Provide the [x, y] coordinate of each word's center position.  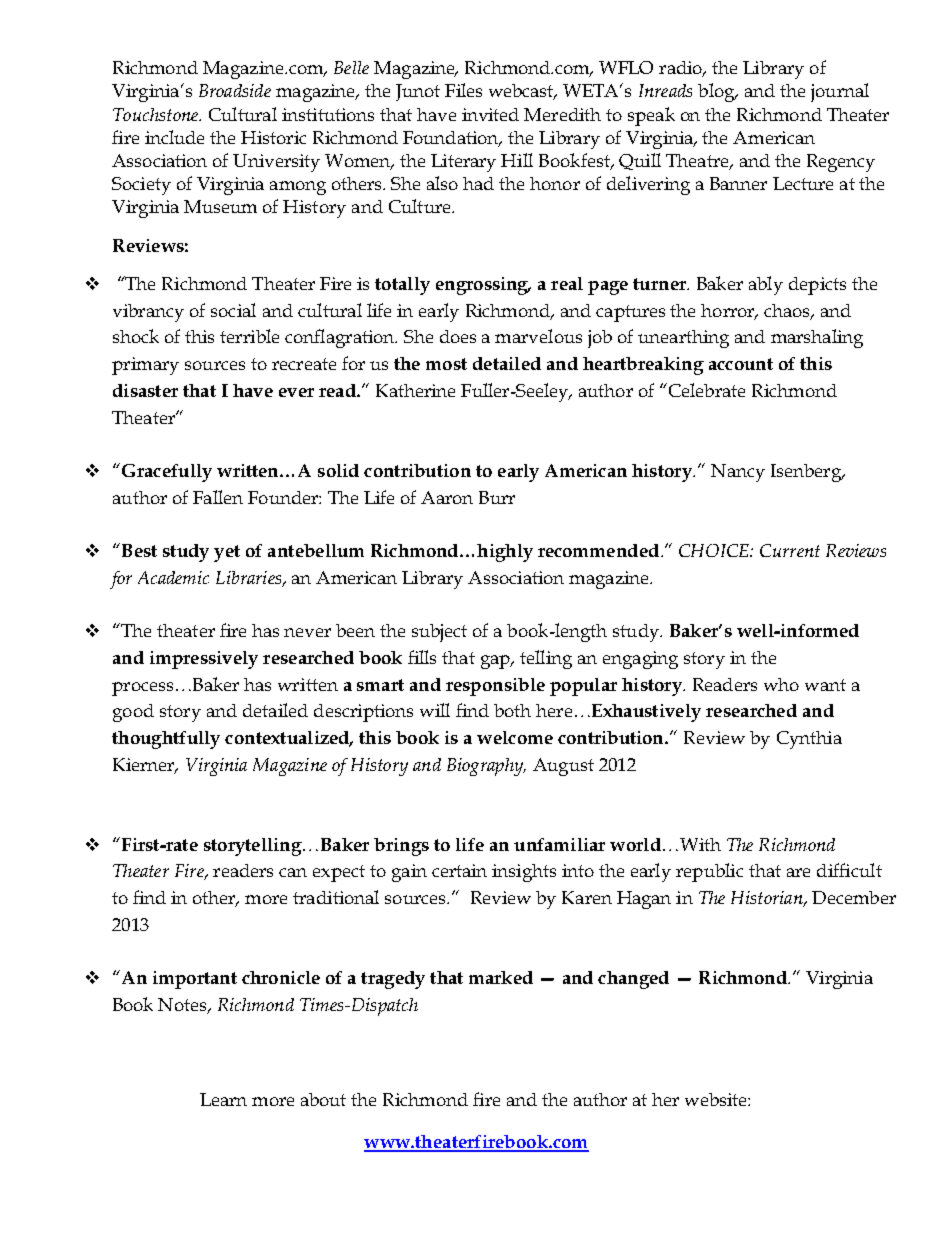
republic [709, 872]
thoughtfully [166, 740]
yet [227, 553]
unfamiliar [559, 844]
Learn [223, 1099]
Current [790, 550]
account [741, 364]
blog [717, 92]
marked [501, 977]
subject [439, 633]
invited [490, 114]
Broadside [235, 90]
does [458, 336]
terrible [249, 336]
